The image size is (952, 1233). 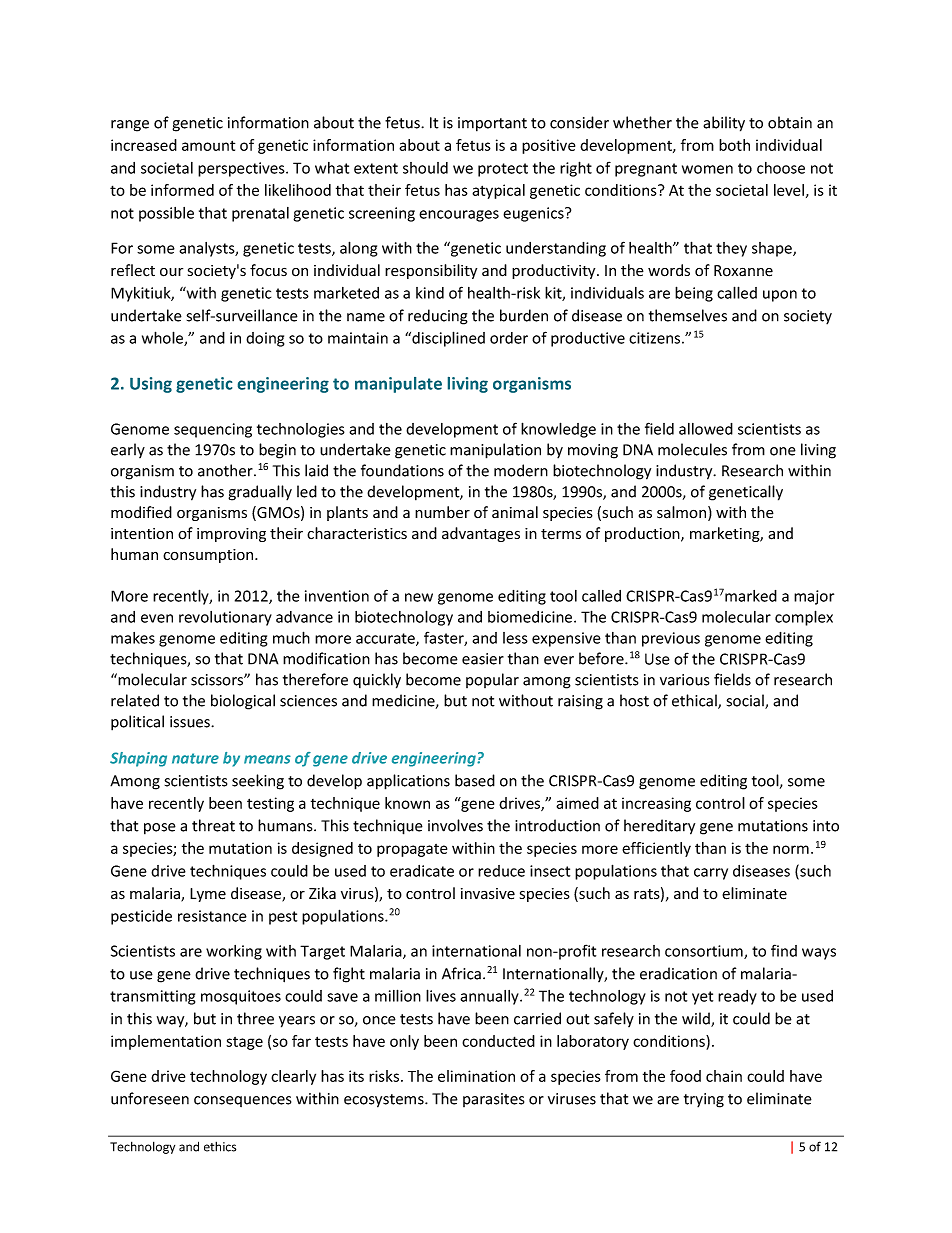 I want to click on easier, so click(x=483, y=659).
